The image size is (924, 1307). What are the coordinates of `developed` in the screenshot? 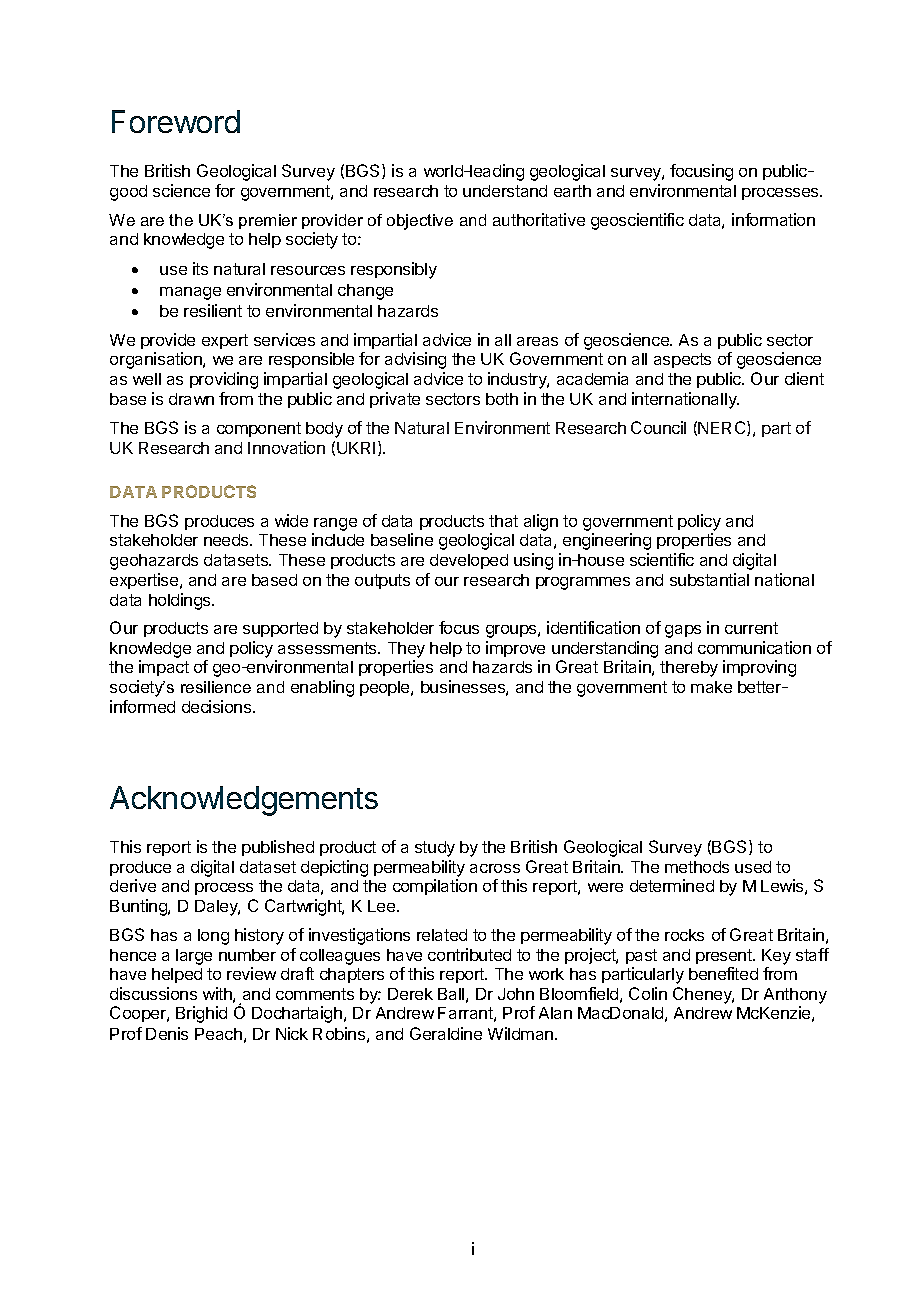 It's located at (469, 561).
